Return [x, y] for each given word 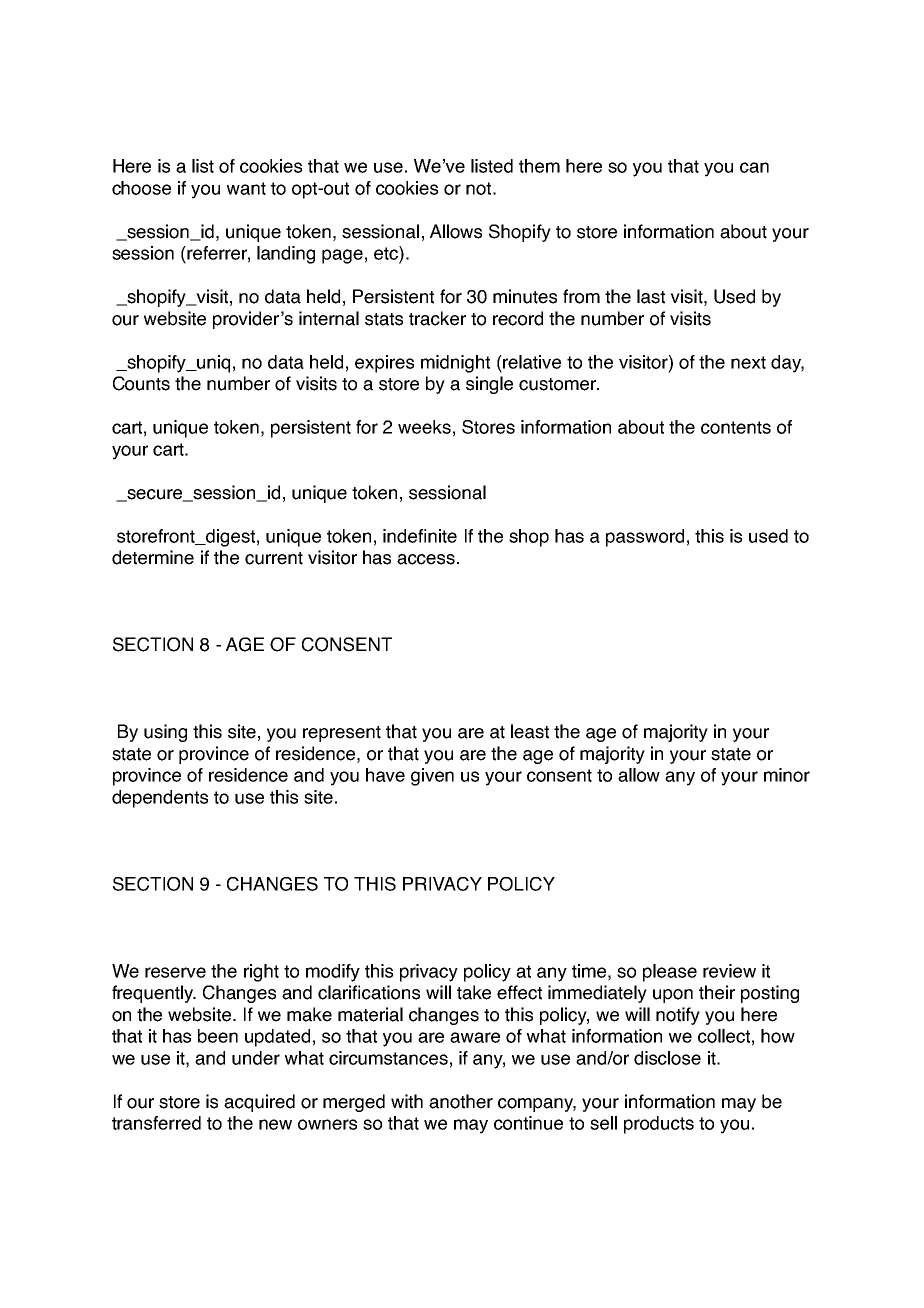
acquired [259, 1103]
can [754, 167]
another [461, 1101]
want [246, 188]
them [539, 166]
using [165, 733]
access [426, 559]
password [645, 538]
